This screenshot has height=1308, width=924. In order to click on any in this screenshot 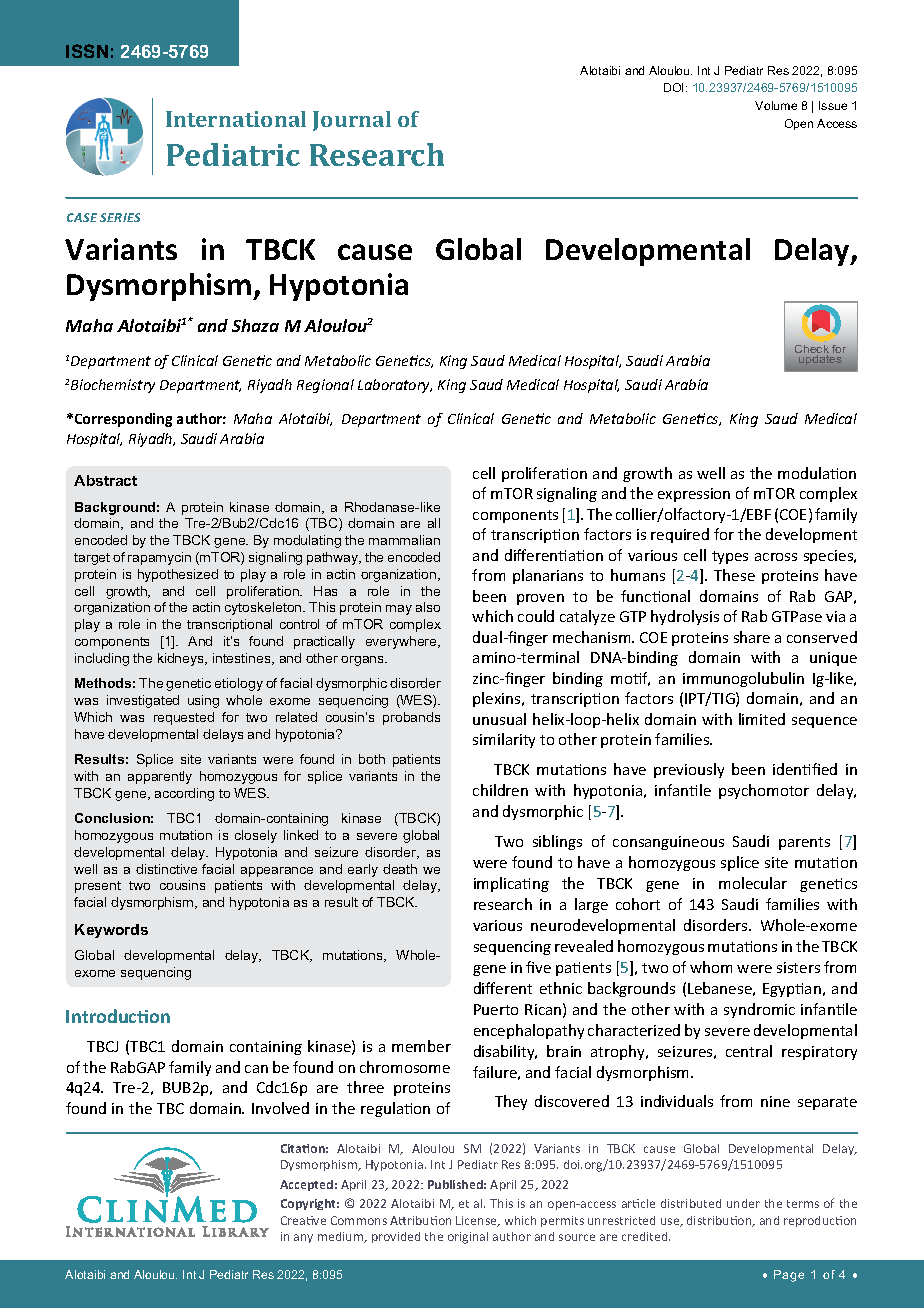, I will do `click(303, 1238)`.
